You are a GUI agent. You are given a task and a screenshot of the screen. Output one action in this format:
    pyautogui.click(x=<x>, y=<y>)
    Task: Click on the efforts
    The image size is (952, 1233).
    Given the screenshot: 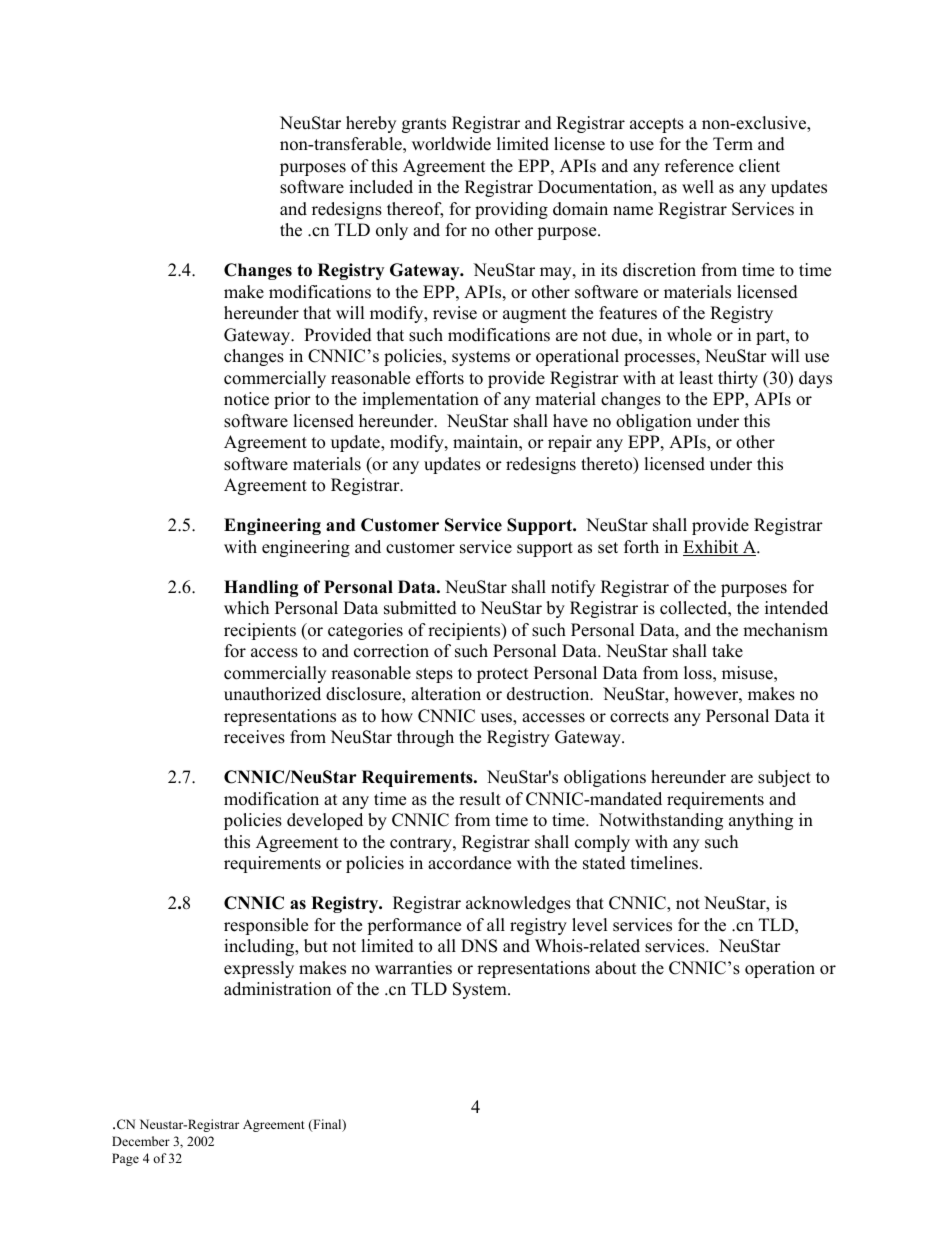 What is the action you would take?
    pyautogui.click(x=440, y=378)
